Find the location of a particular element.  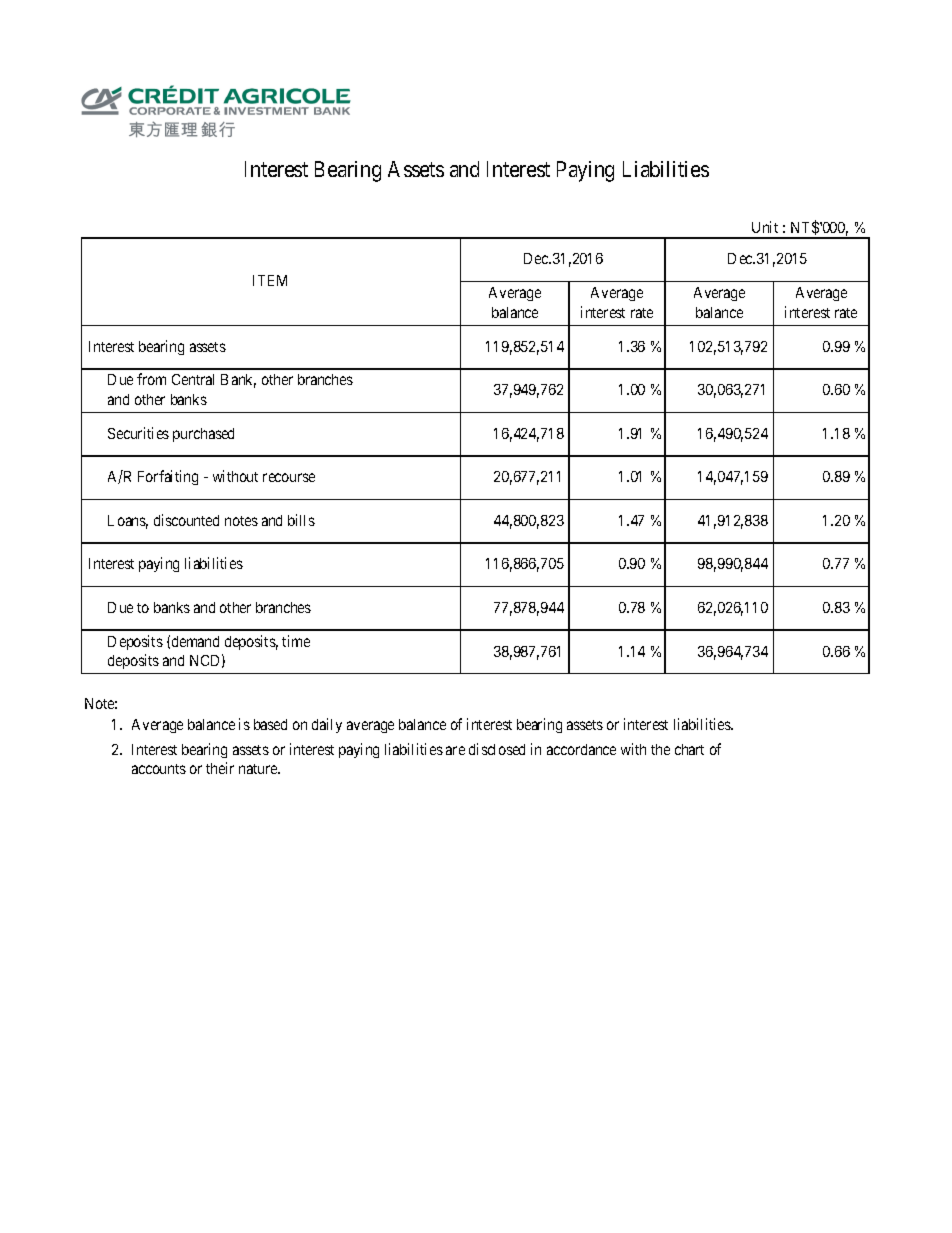

their is located at coordinates (220, 768).
